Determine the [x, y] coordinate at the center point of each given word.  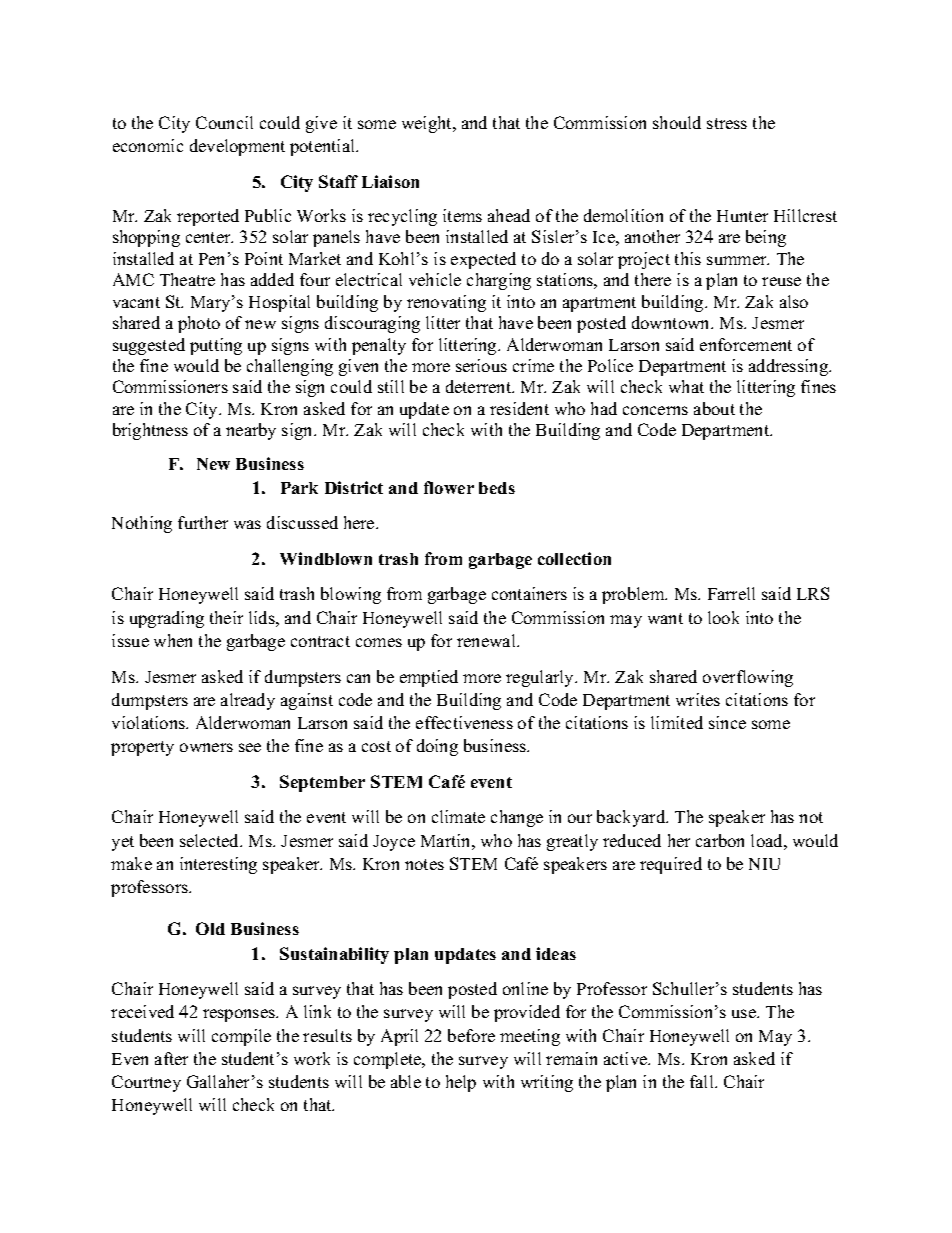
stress [727, 123]
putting [216, 346]
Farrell [731, 593]
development [237, 147]
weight [428, 124]
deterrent [480, 386]
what [686, 386]
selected [211, 840]
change [517, 818]
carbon [720, 840]
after [171, 1058]
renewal [487, 640]
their [226, 617]
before [471, 1035]
